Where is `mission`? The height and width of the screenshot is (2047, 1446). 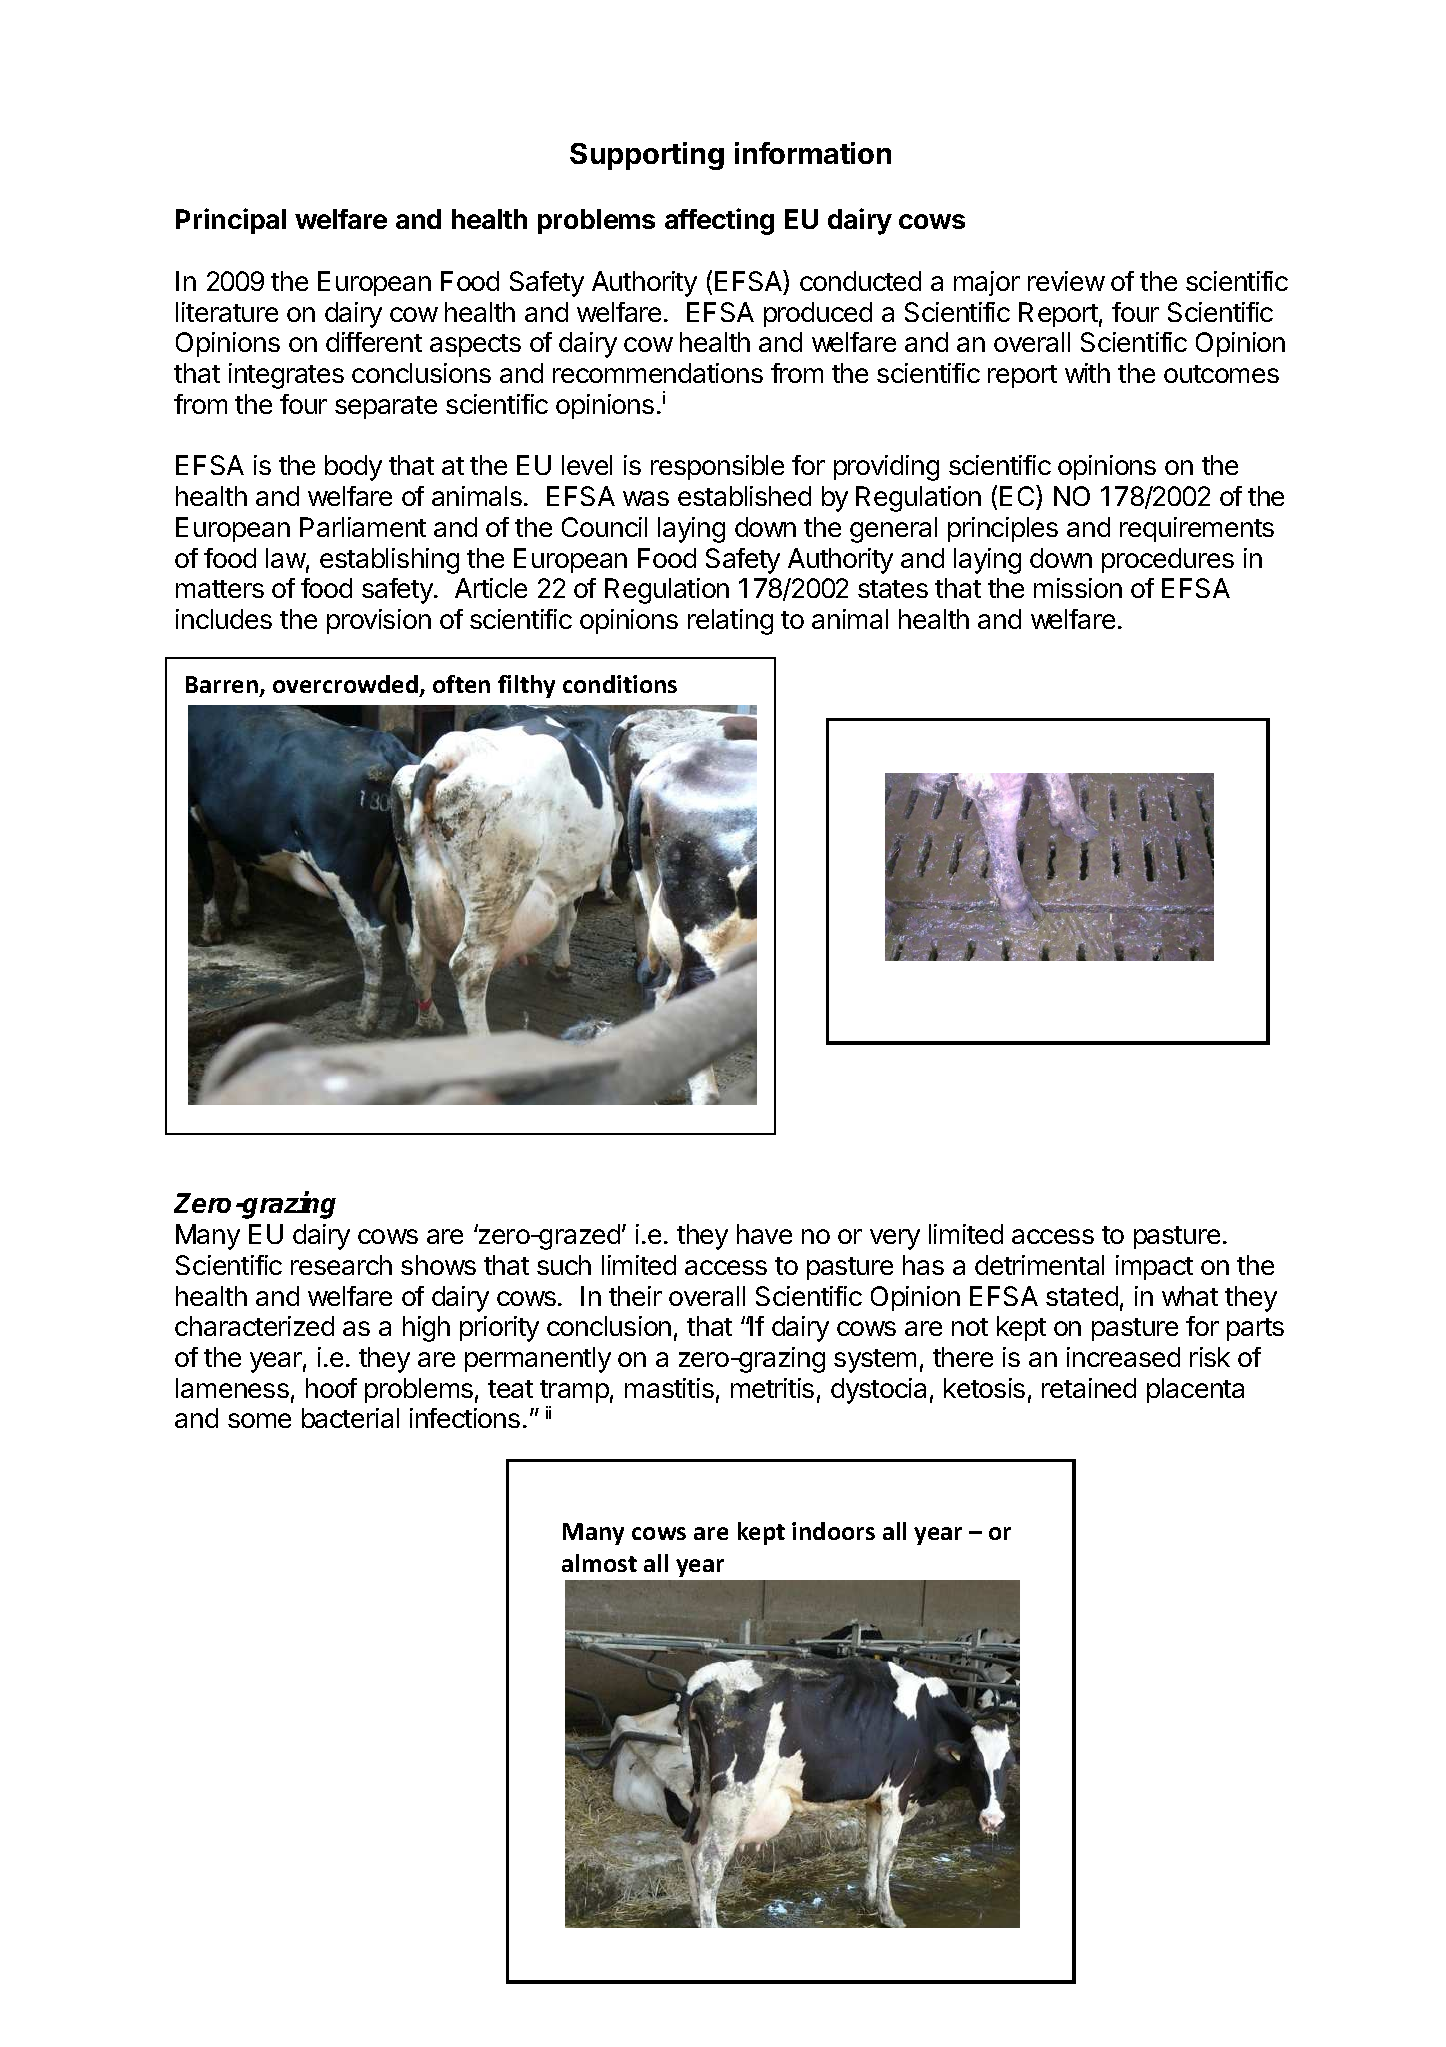 mission is located at coordinates (1078, 588).
